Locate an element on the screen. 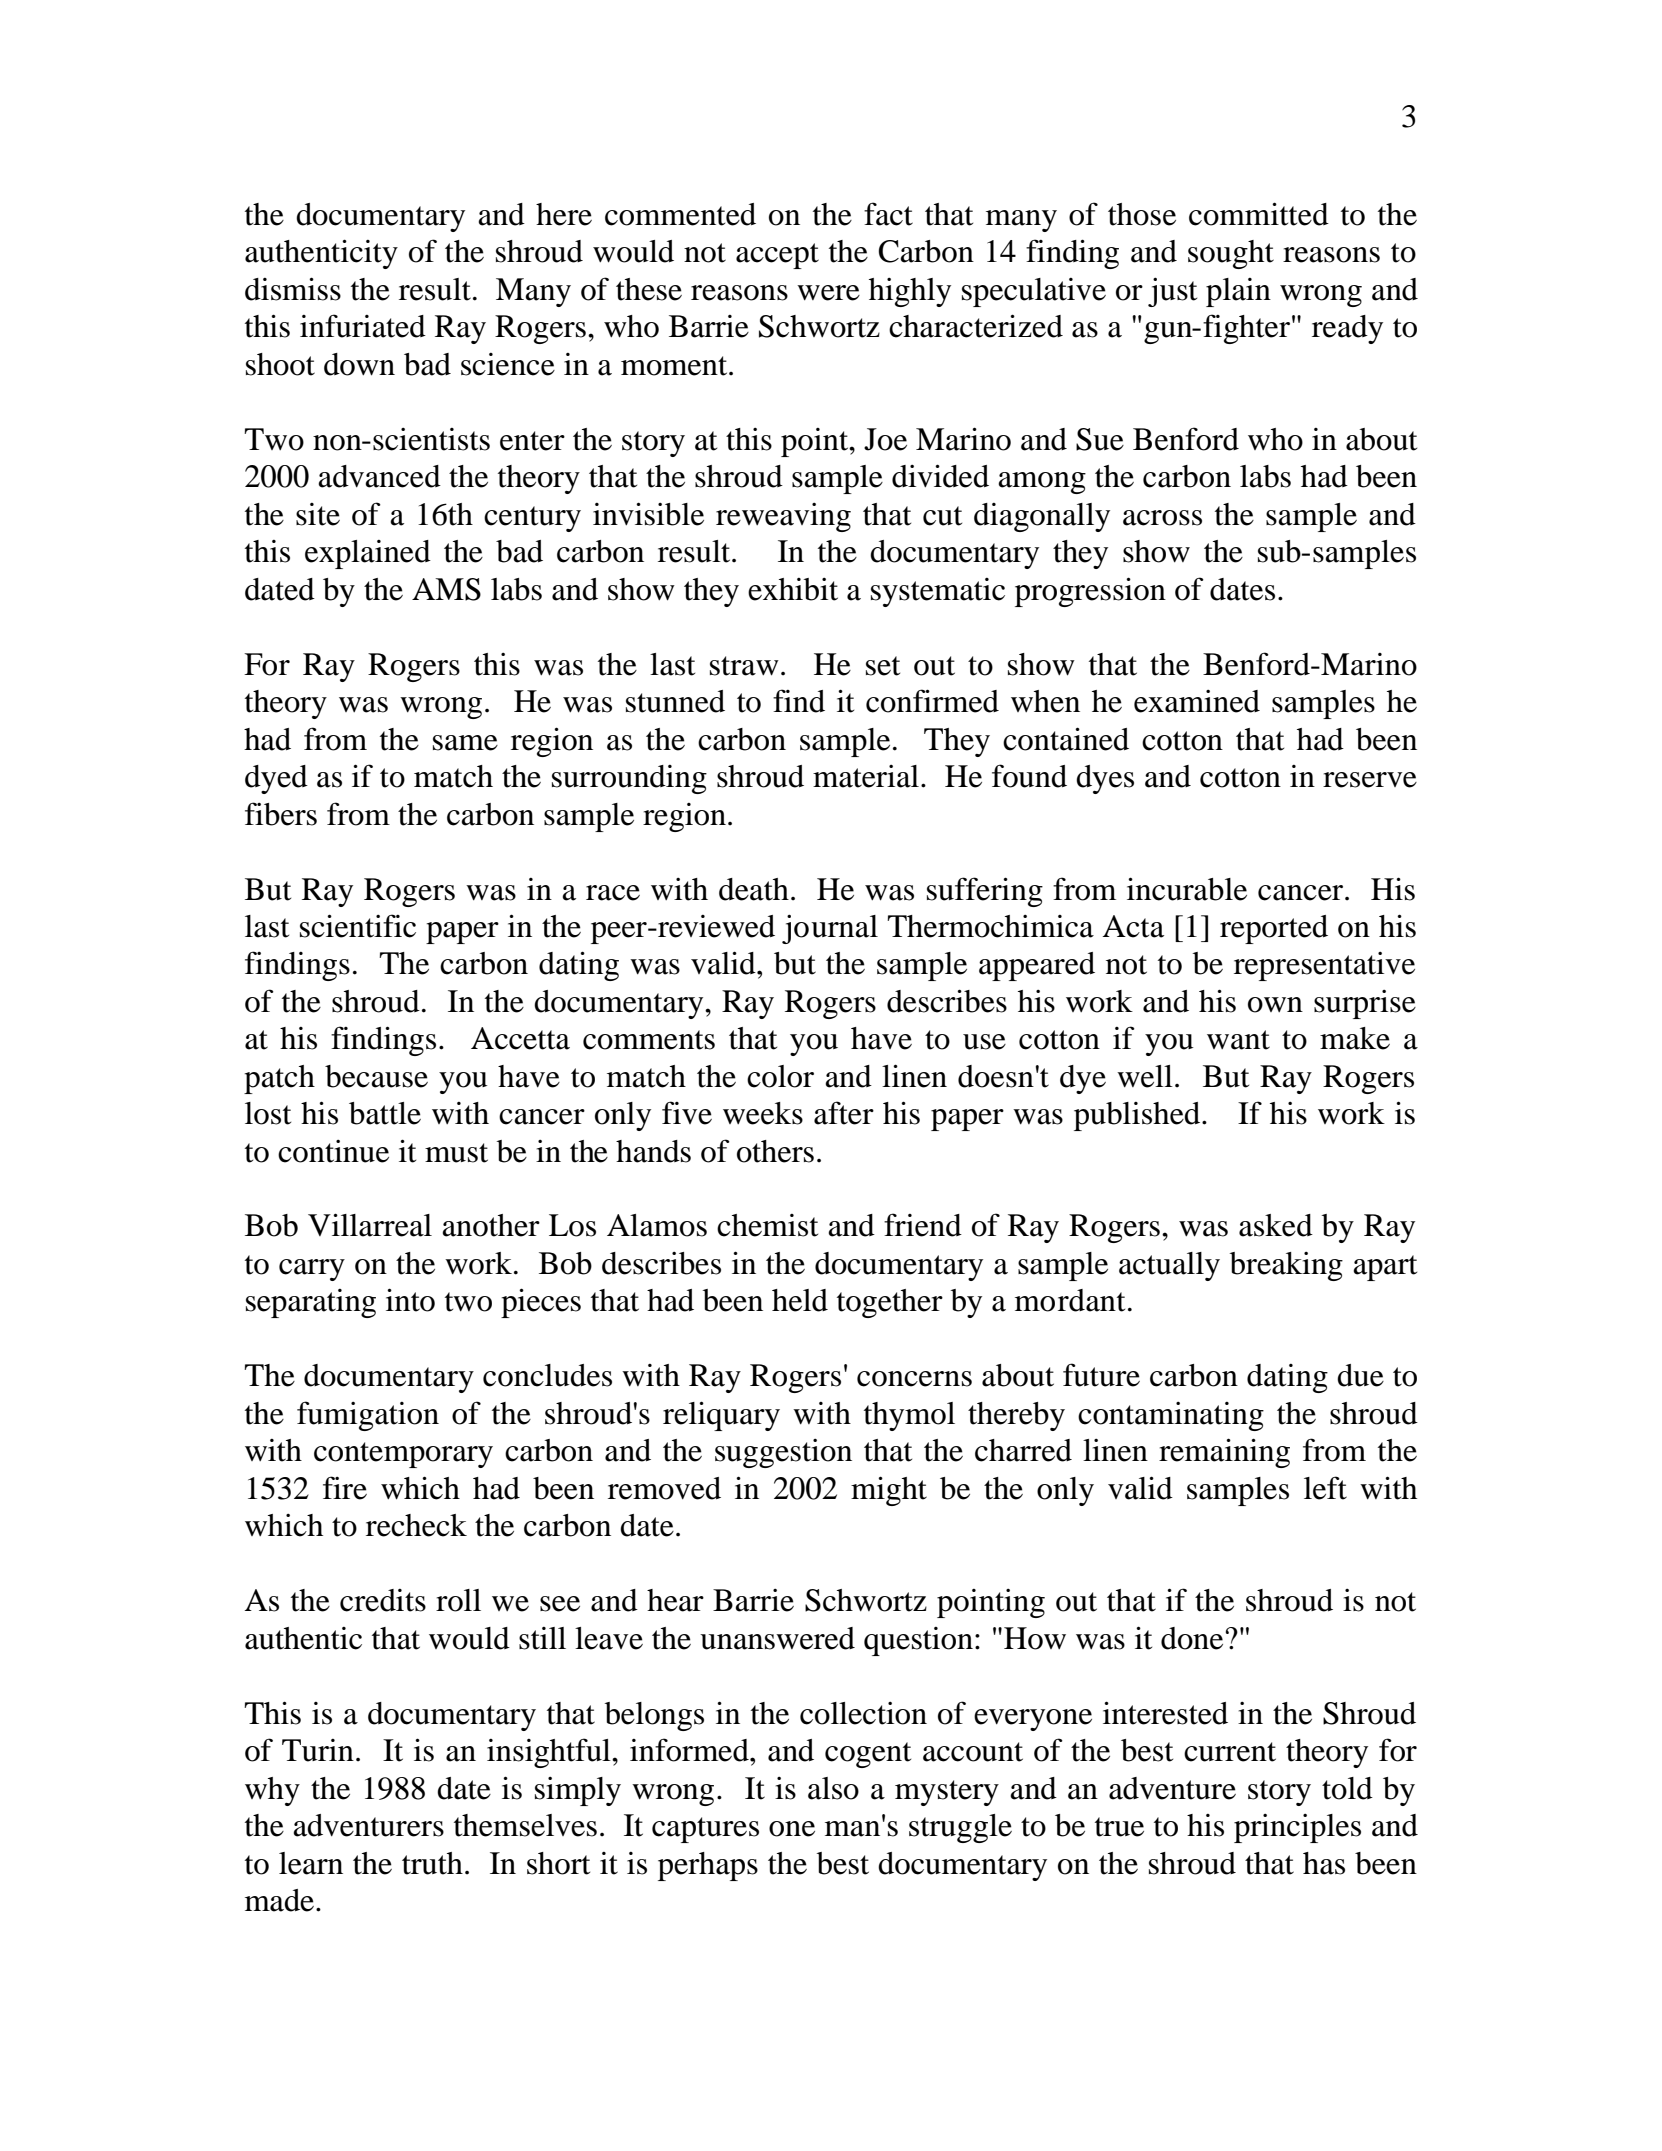  want is located at coordinates (1238, 1040).
